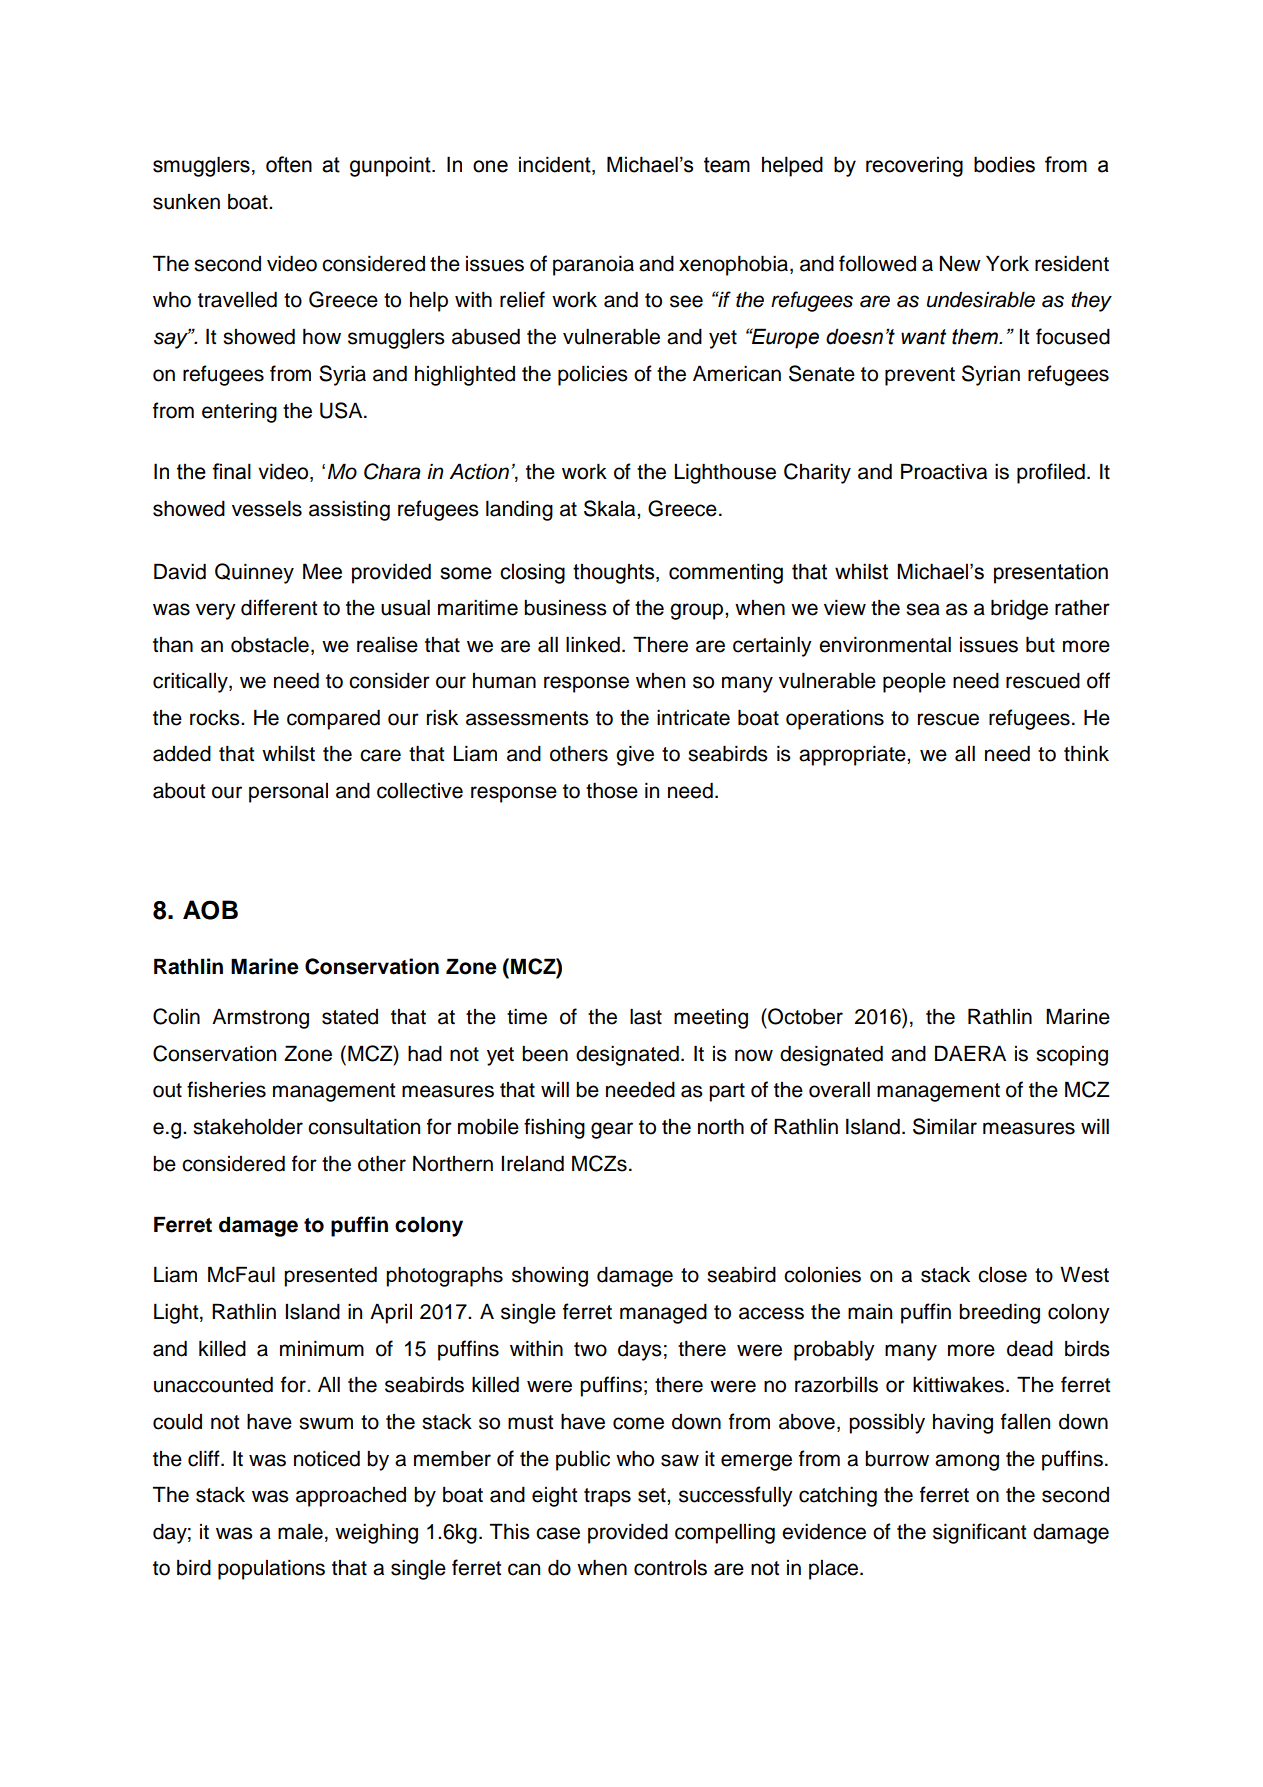 The image size is (1263, 1787). I want to click on male, so click(300, 1532).
